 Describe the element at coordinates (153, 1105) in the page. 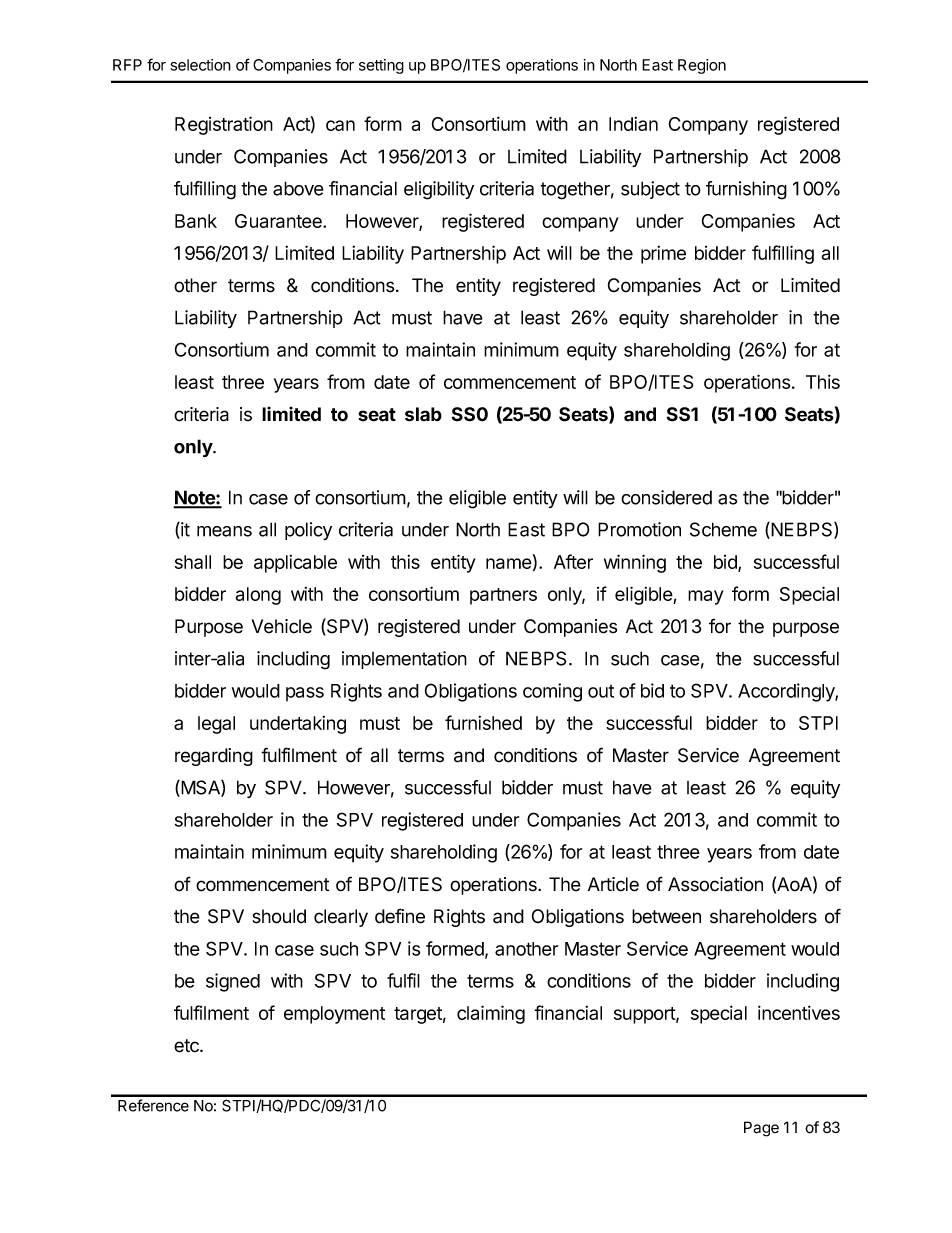

I see `Reference` at that location.
